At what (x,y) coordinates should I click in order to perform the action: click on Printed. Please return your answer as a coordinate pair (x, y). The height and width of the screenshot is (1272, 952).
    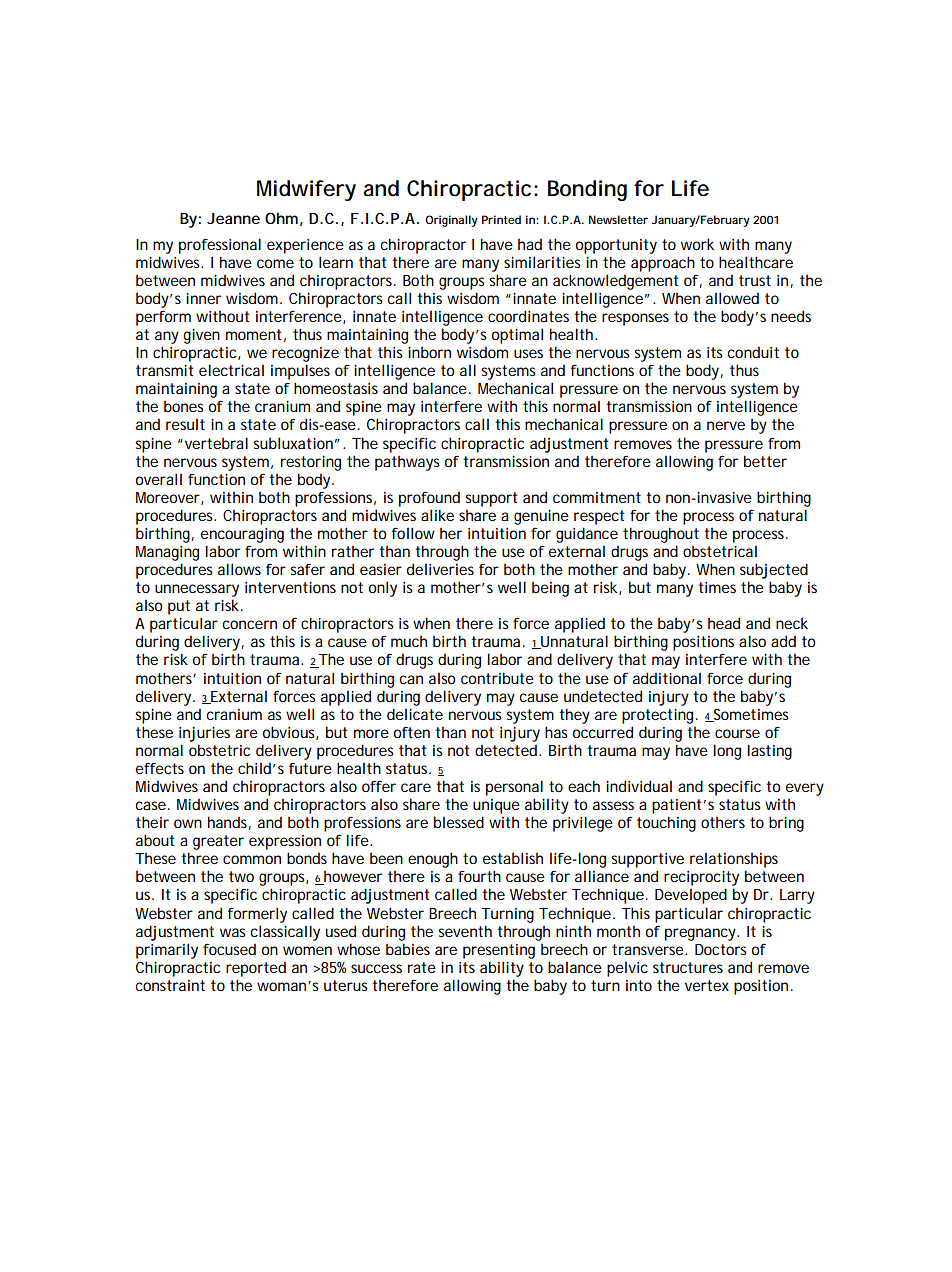
    Looking at the image, I should click on (501, 219).
